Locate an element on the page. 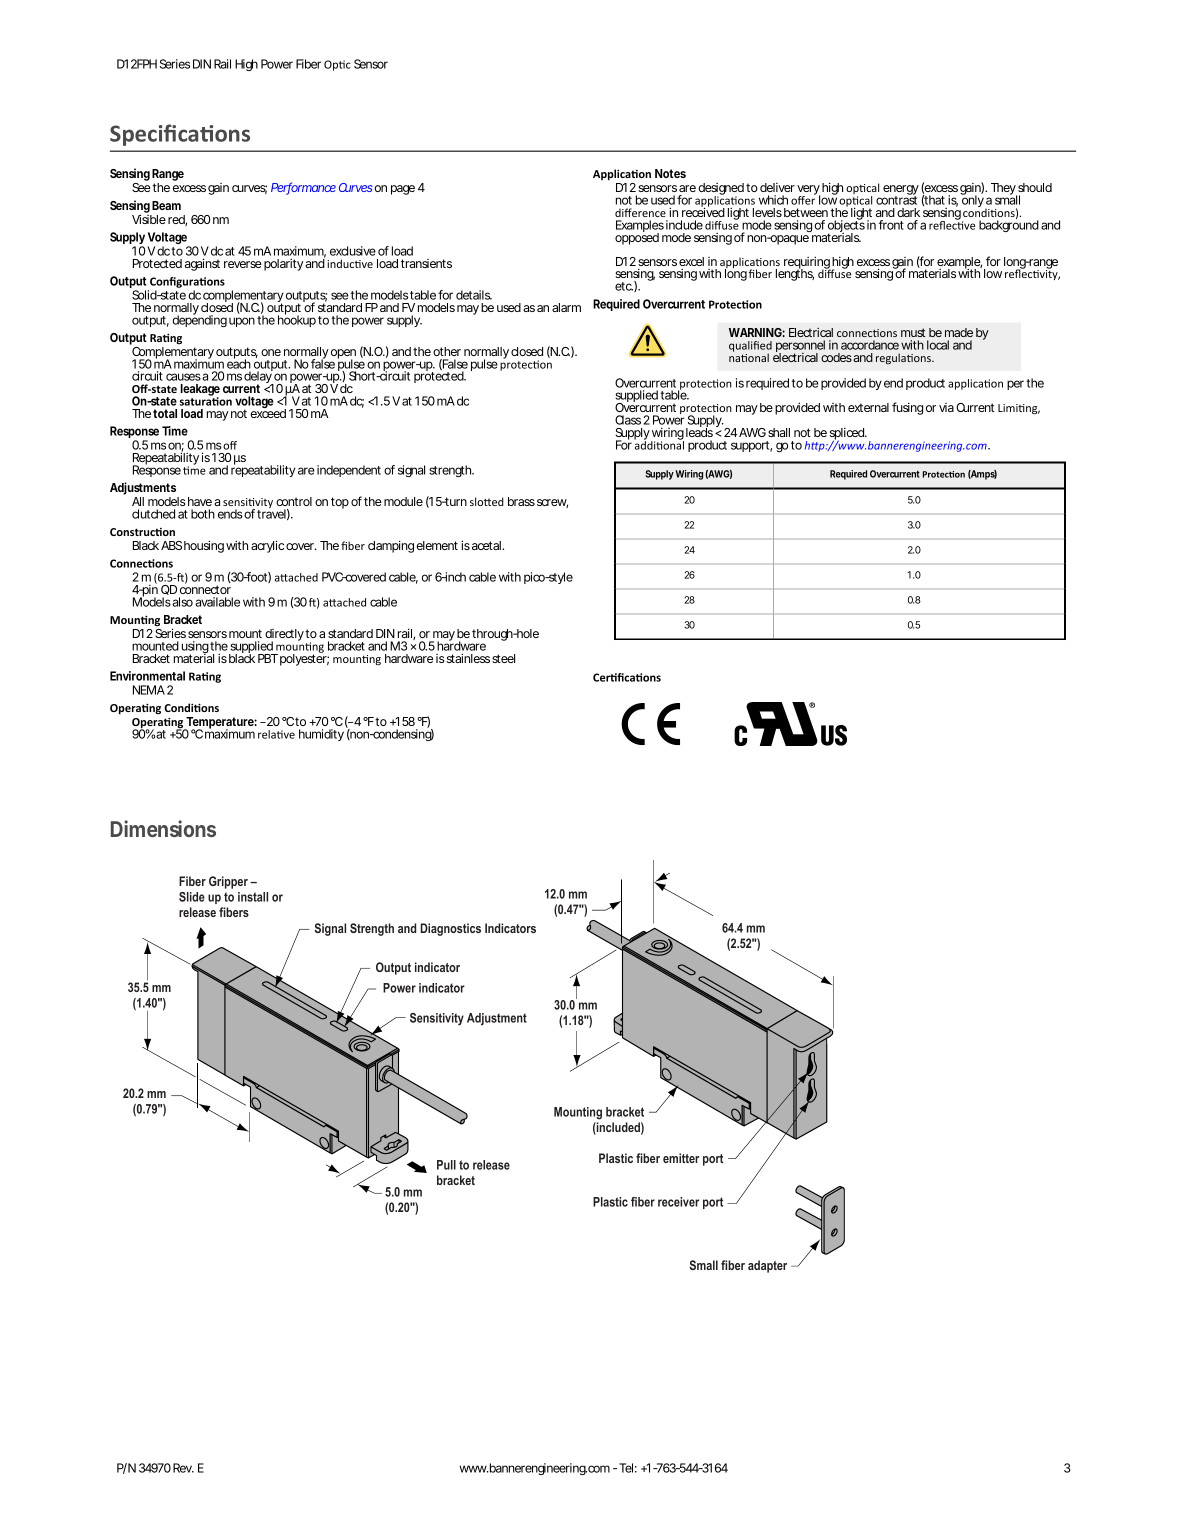 The height and width of the document is (1535, 1186). Pull is located at coordinates (446, 1165).
